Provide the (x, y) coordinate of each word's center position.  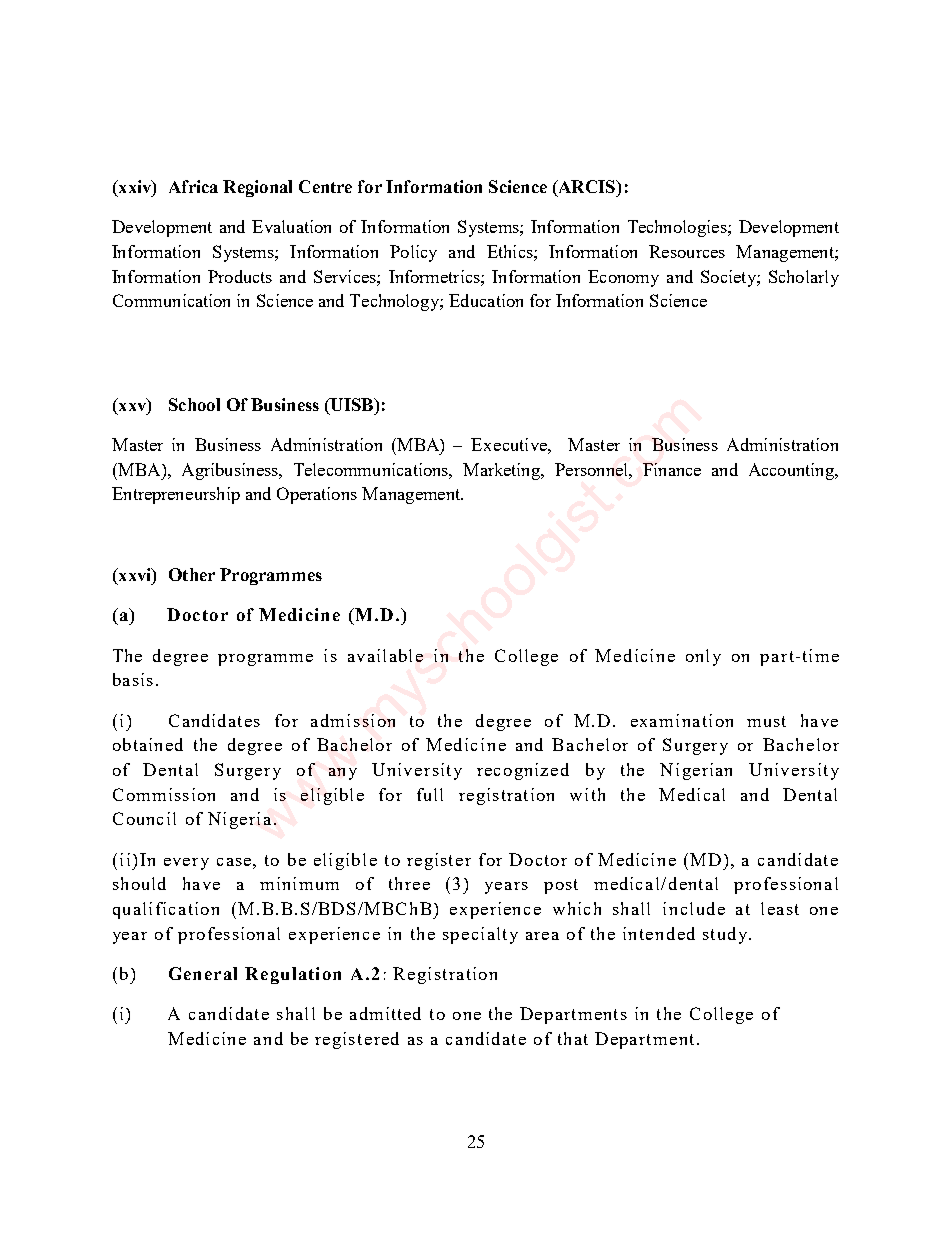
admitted (385, 1013)
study (726, 935)
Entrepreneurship (176, 495)
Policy (413, 253)
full (430, 794)
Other (192, 574)
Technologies (678, 228)
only (703, 657)
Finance (672, 469)
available (385, 655)
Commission (164, 794)
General (203, 973)
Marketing (503, 471)
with (587, 794)
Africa (193, 186)
